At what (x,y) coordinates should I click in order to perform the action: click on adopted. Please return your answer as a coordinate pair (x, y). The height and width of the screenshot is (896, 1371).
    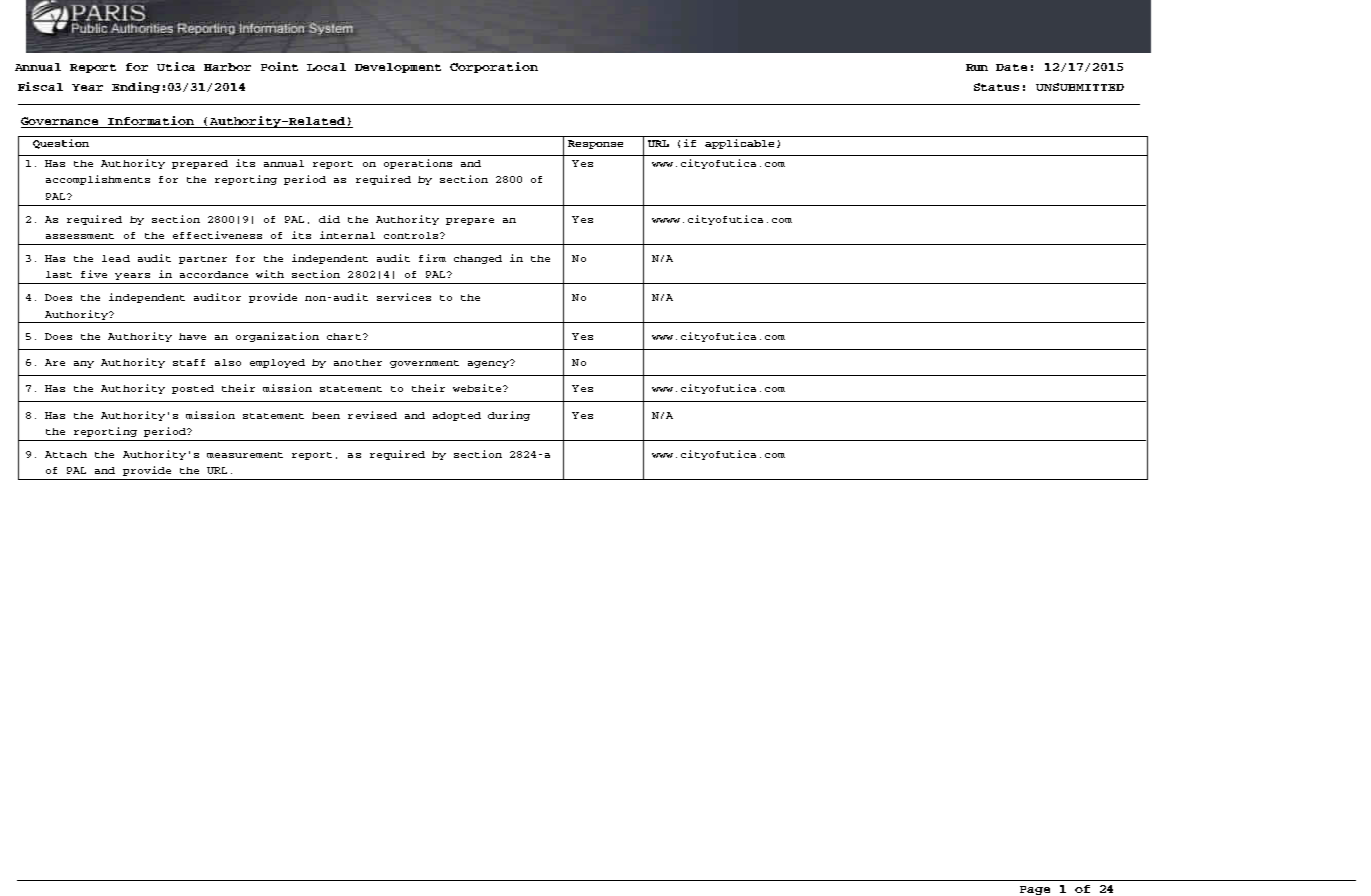
    Looking at the image, I should click on (457, 416).
